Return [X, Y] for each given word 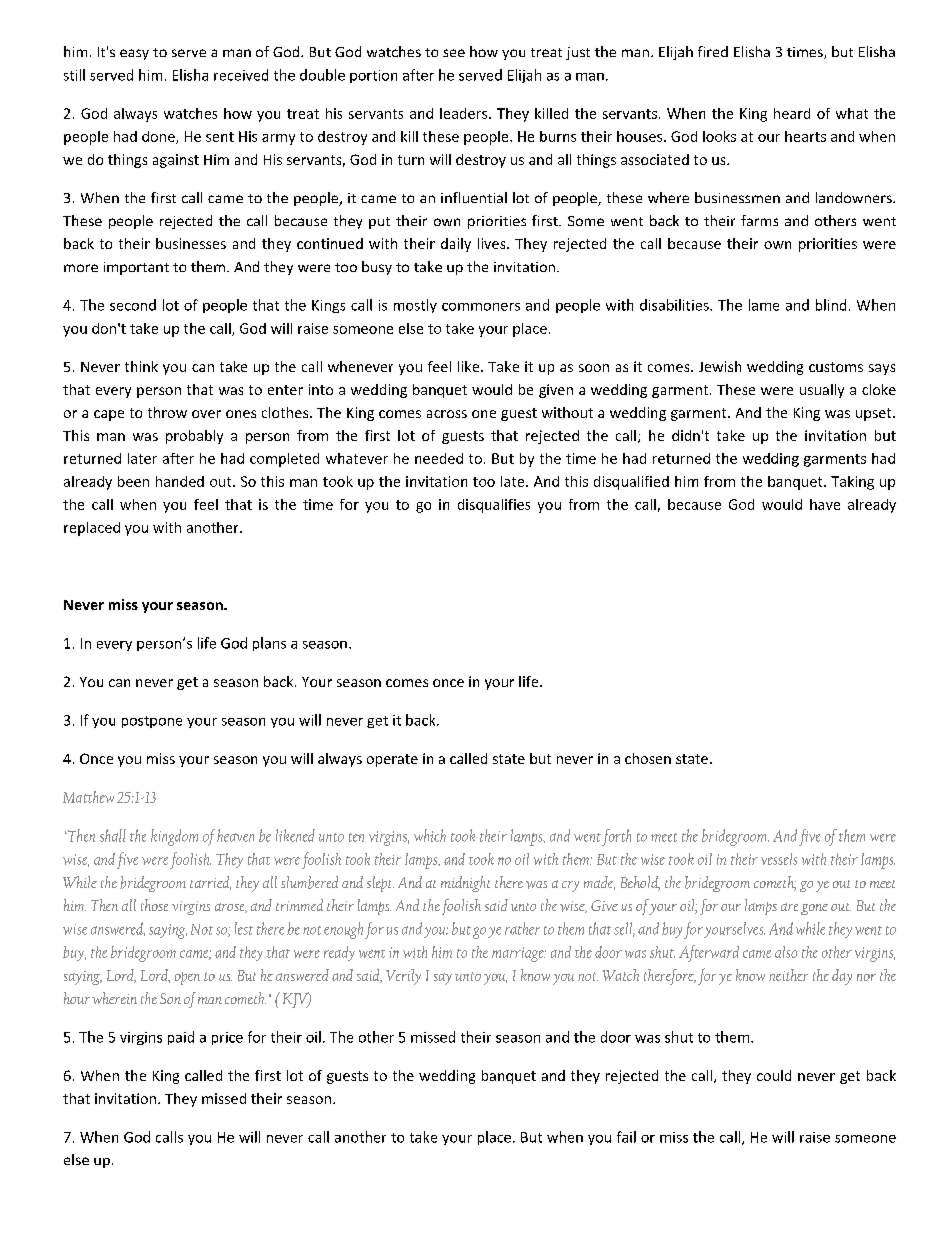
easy [134, 54]
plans [269, 644]
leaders [465, 113]
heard [792, 113]
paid [181, 1038]
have [825, 504]
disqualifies [494, 506]
